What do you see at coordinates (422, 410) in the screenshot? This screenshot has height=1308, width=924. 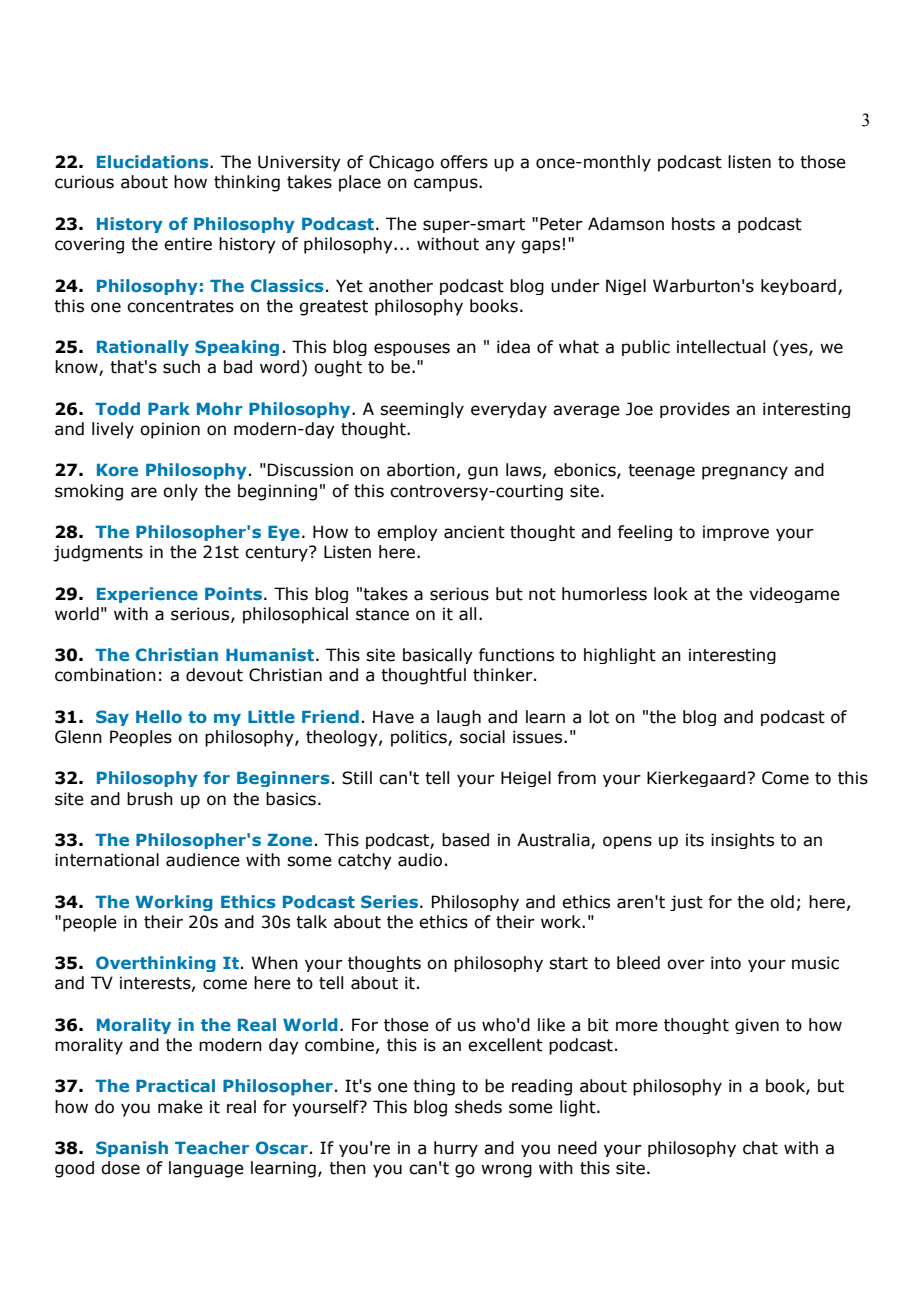 I see `seemingly` at bounding box center [422, 410].
